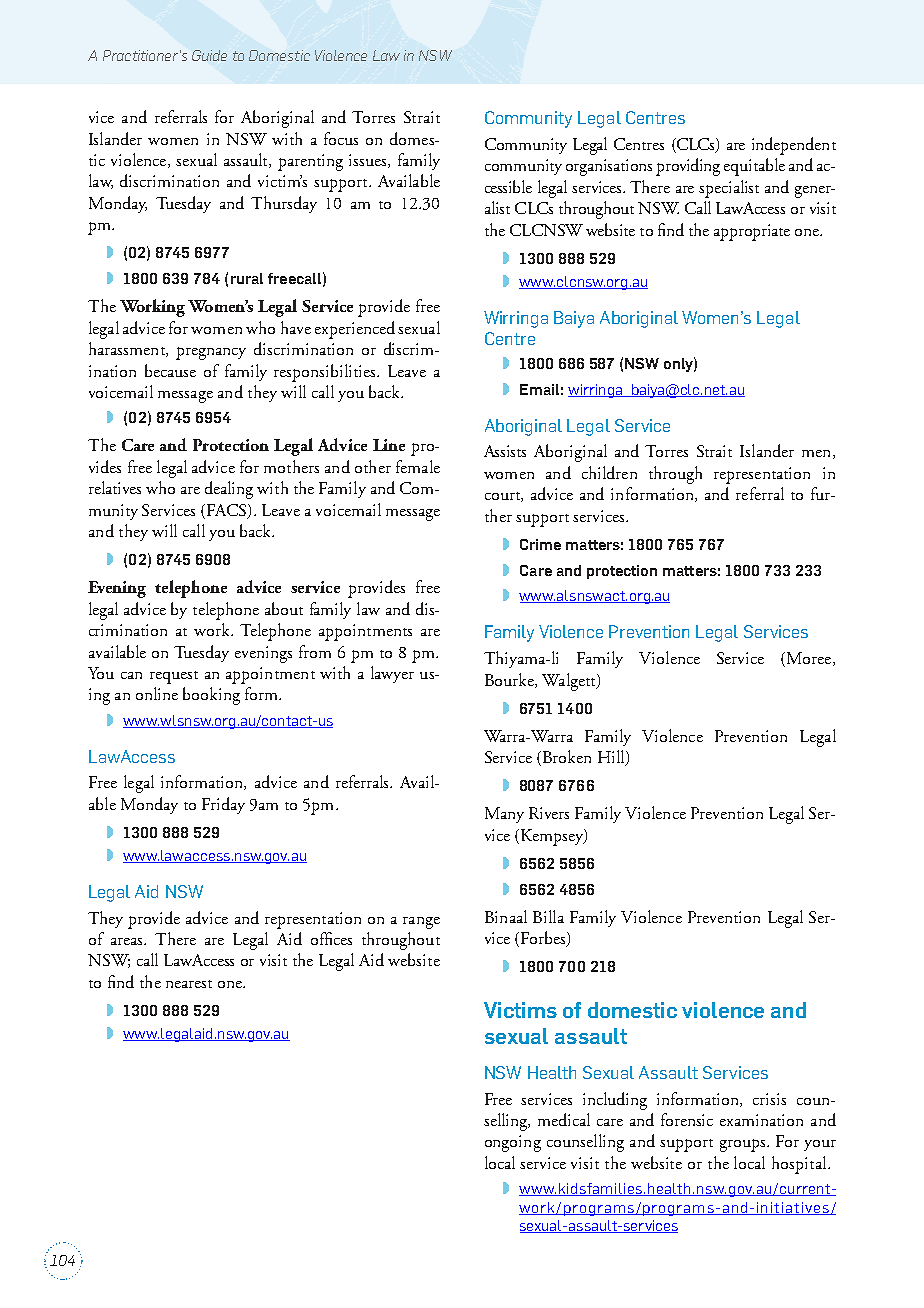 The height and width of the document is (1308, 924). I want to click on Friday, so click(223, 805).
